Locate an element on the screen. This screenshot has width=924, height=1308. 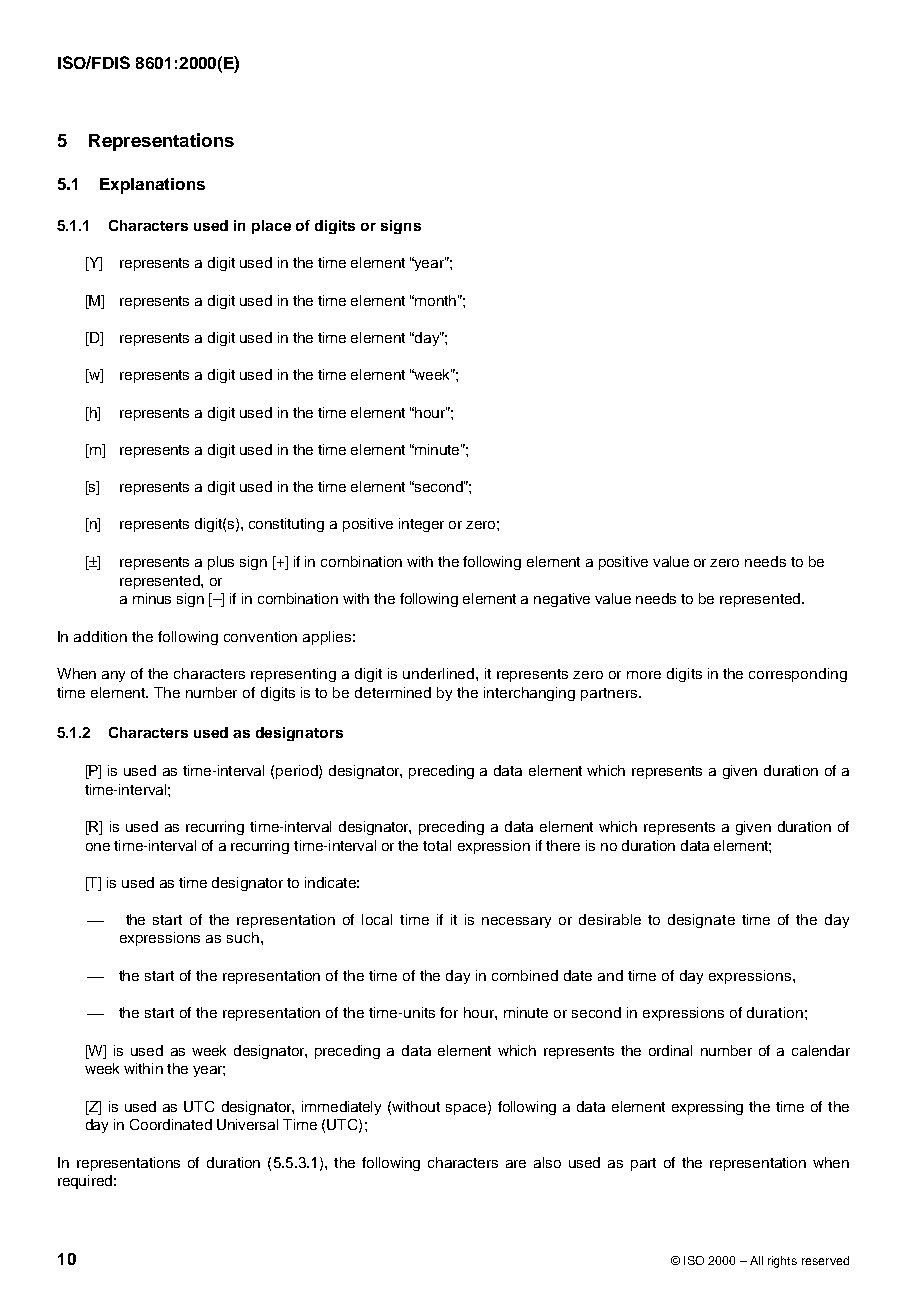
integer is located at coordinates (421, 525).
